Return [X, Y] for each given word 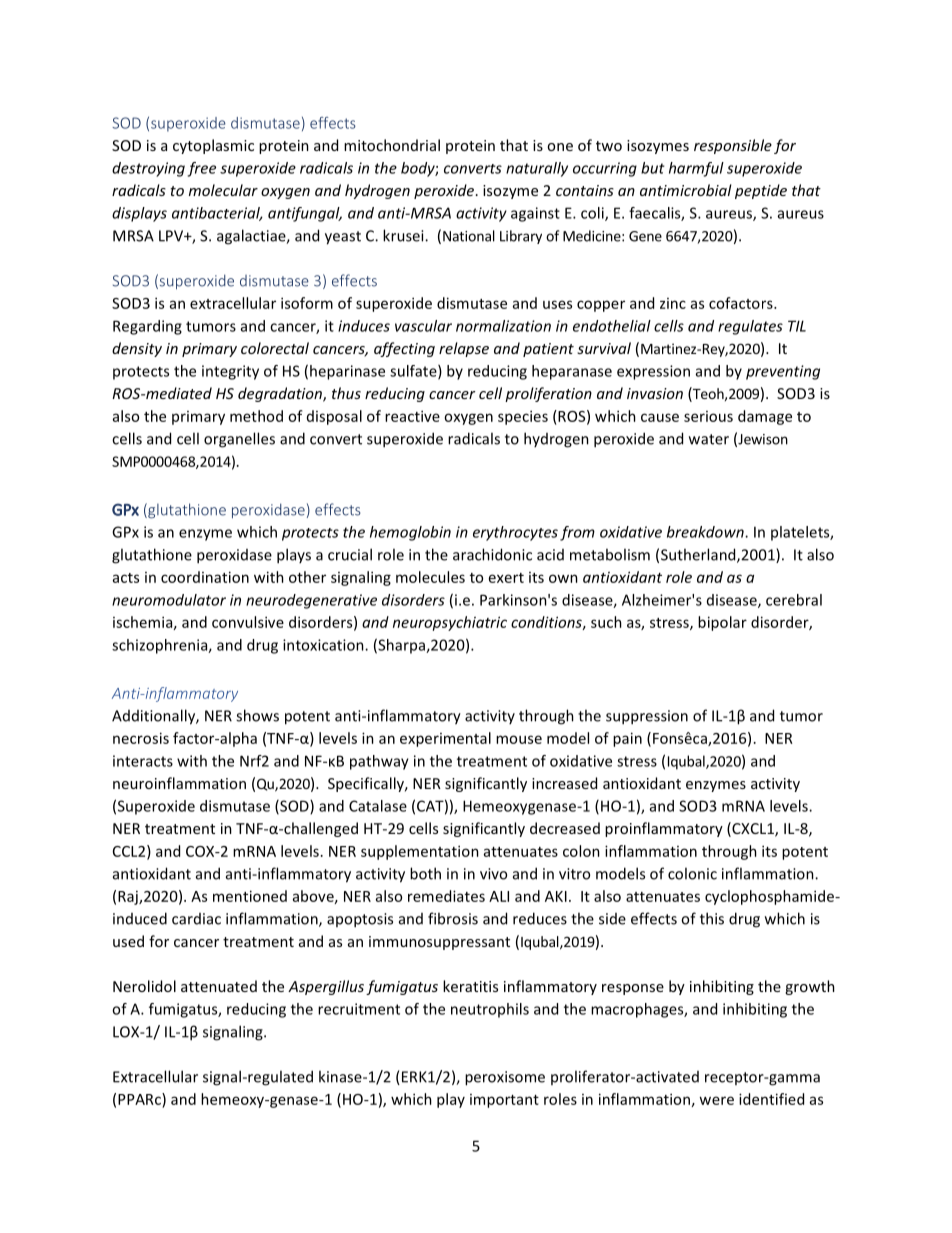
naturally [537, 169]
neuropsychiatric [450, 623]
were [716, 1100]
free [202, 169]
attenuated [219, 986]
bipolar [722, 623]
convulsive [248, 622]
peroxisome [505, 1078]
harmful [696, 169]
